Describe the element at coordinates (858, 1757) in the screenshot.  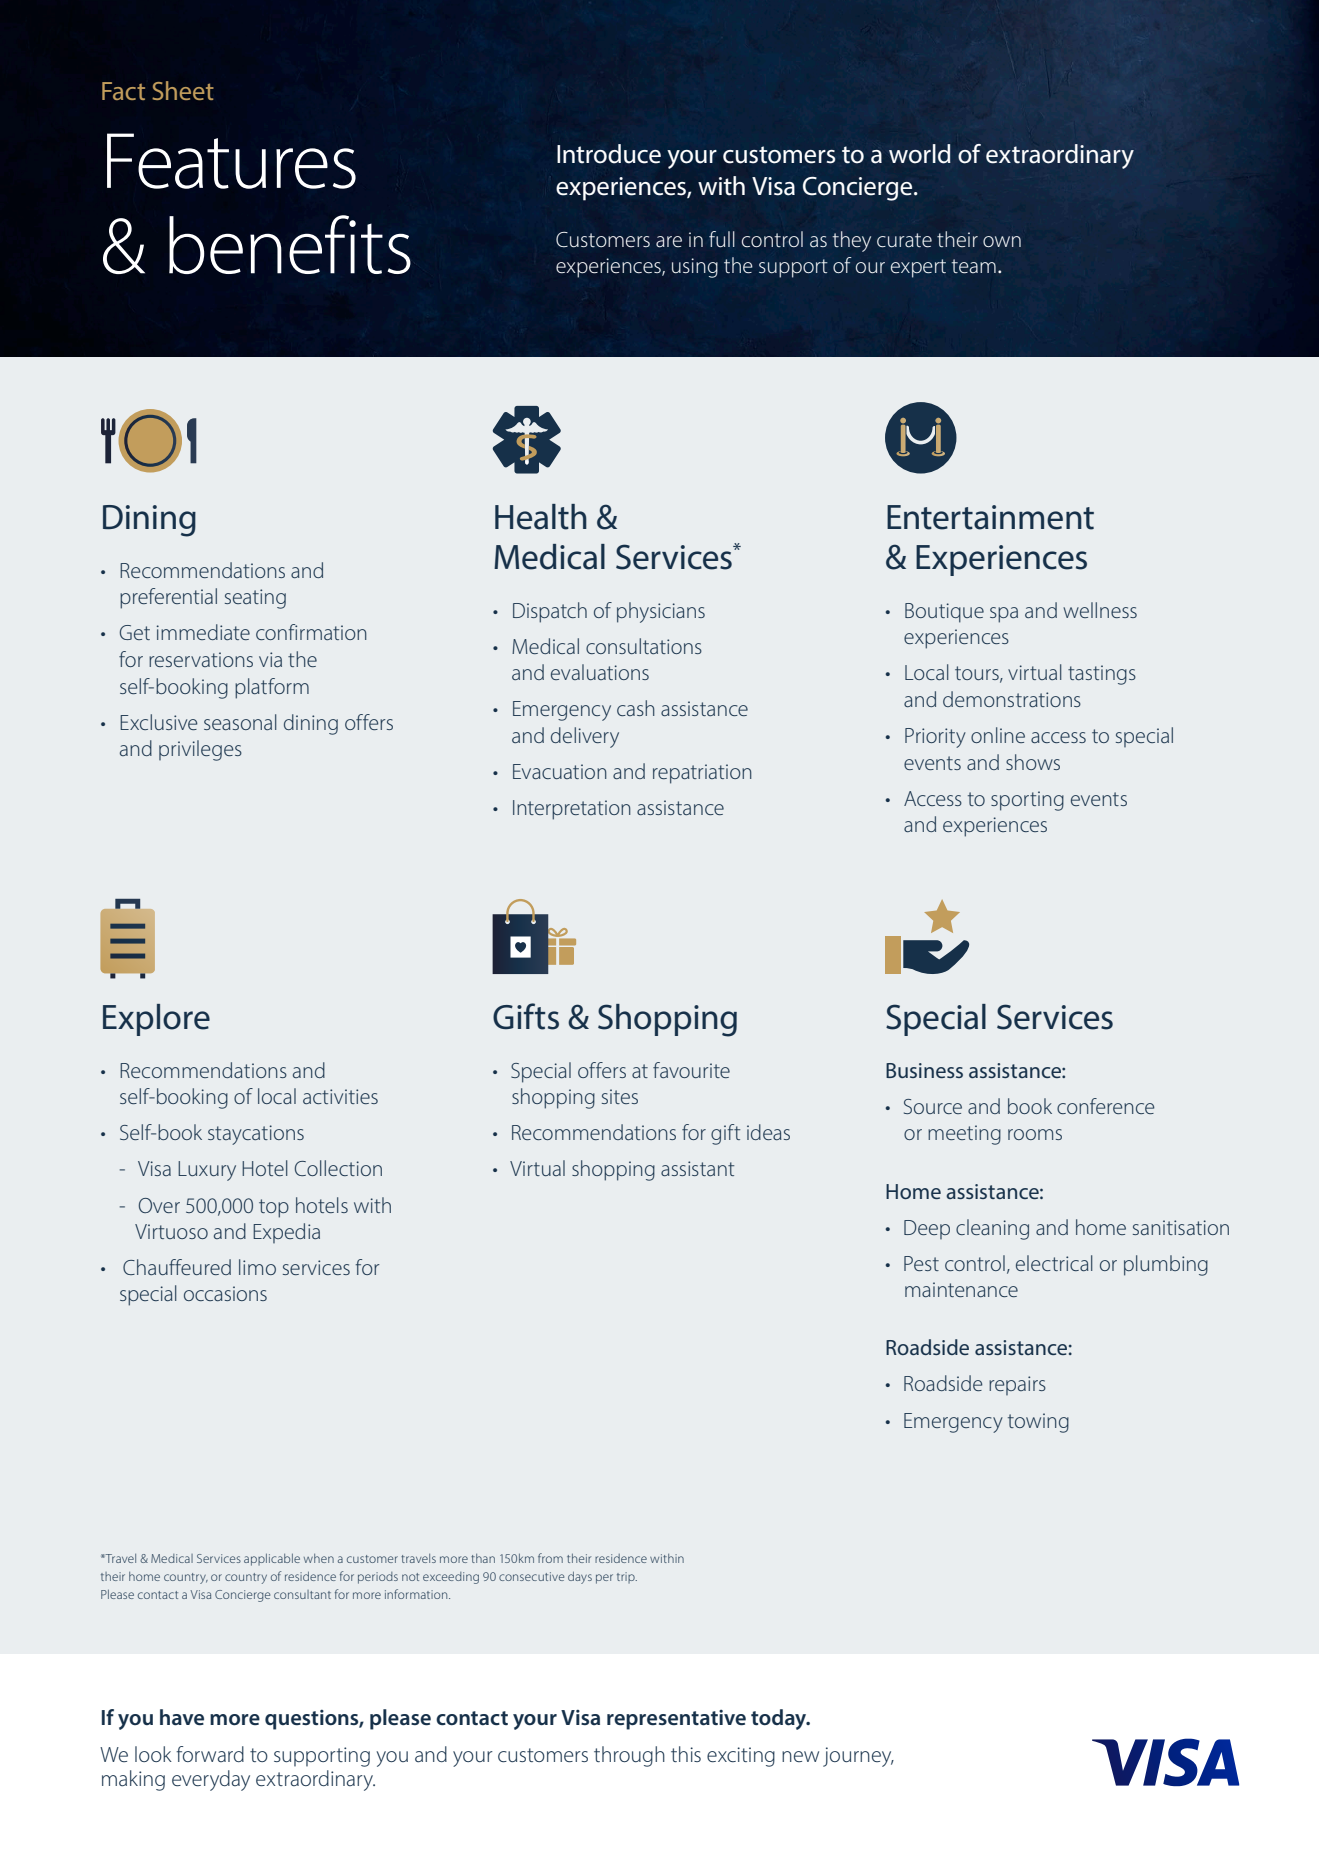
I see `journey` at that location.
